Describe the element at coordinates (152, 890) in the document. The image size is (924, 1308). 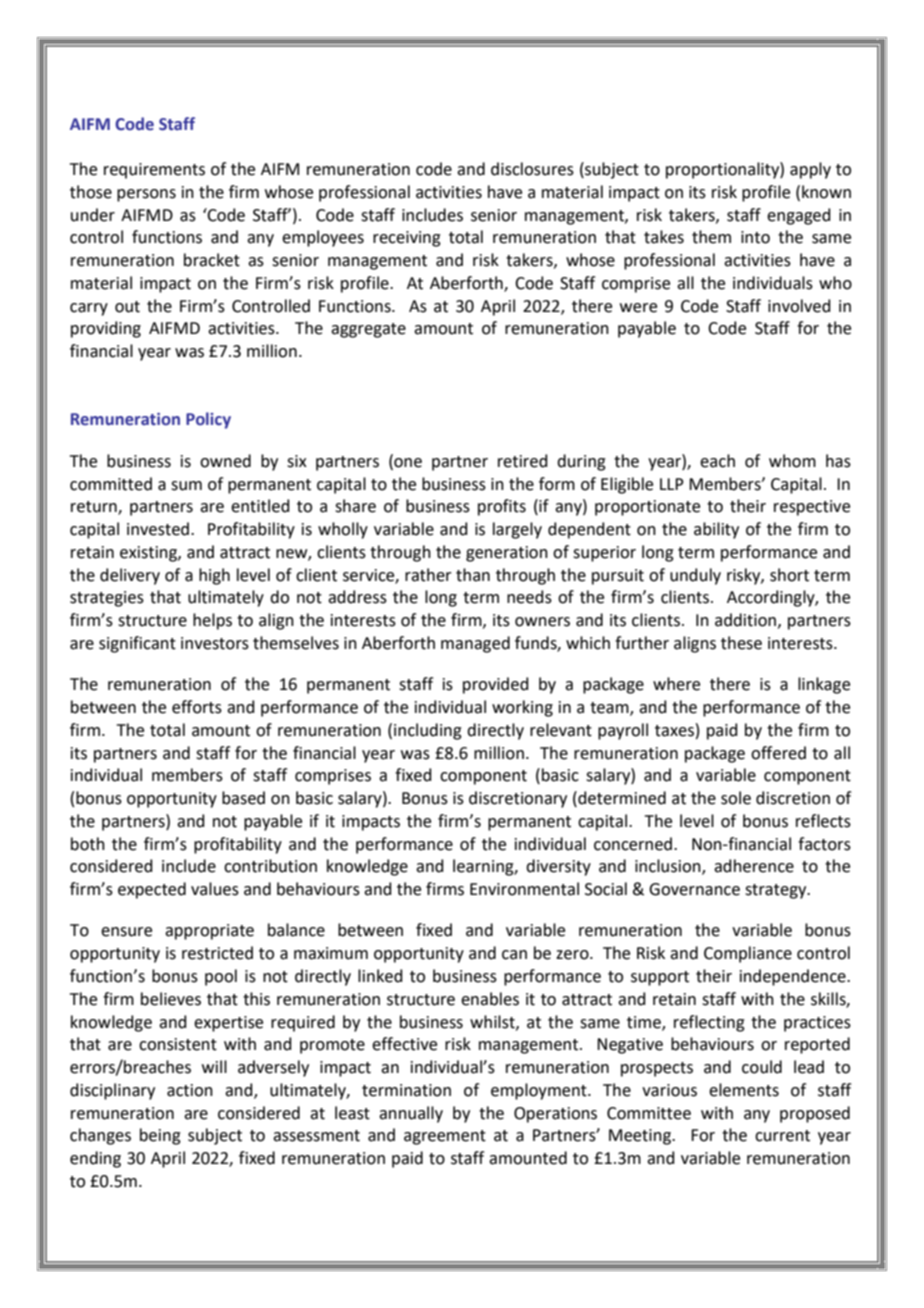
I see `expected` at that location.
